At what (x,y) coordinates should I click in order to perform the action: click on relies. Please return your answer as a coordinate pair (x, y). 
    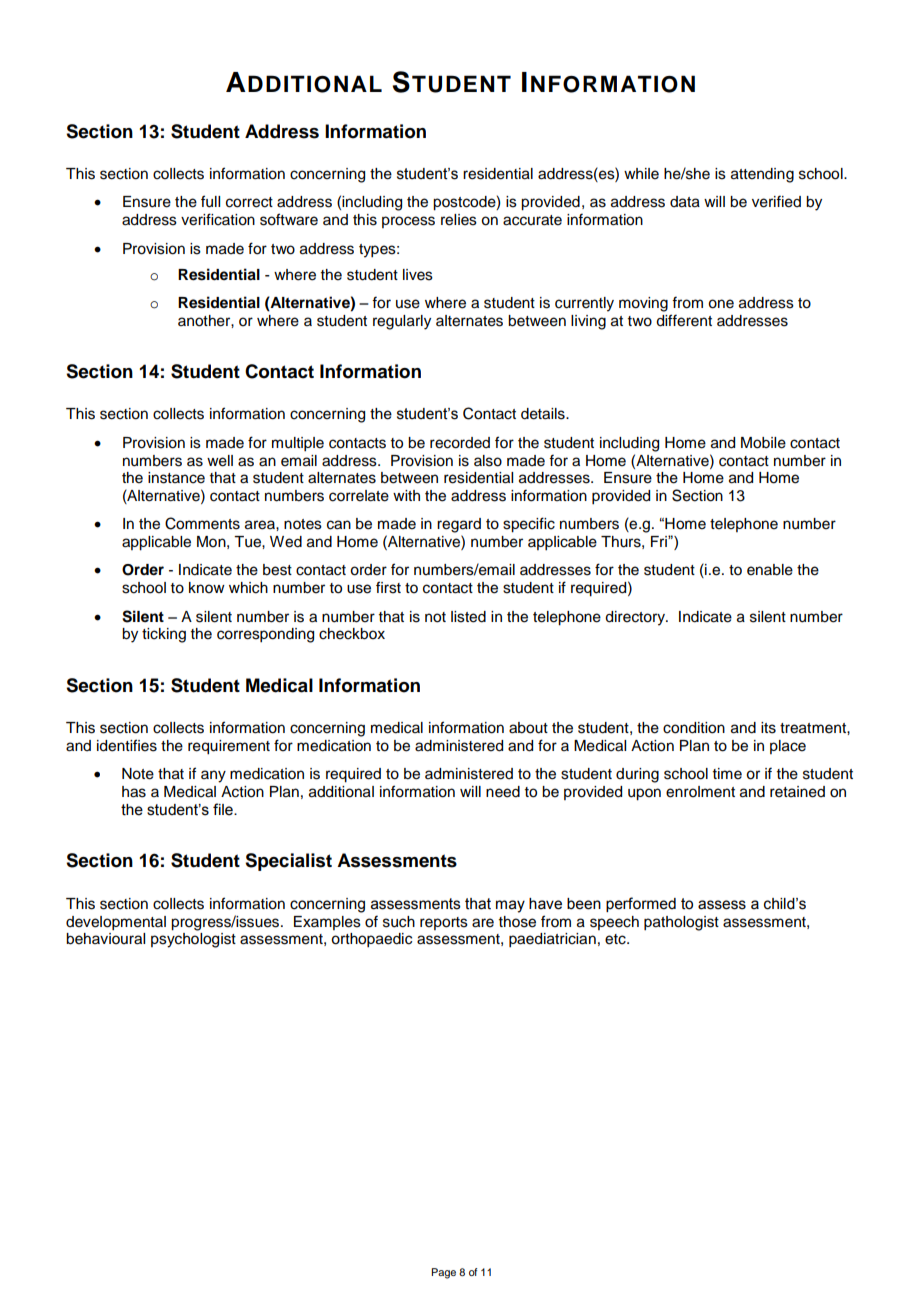
    Looking at the image, I should click on (459, 220).
